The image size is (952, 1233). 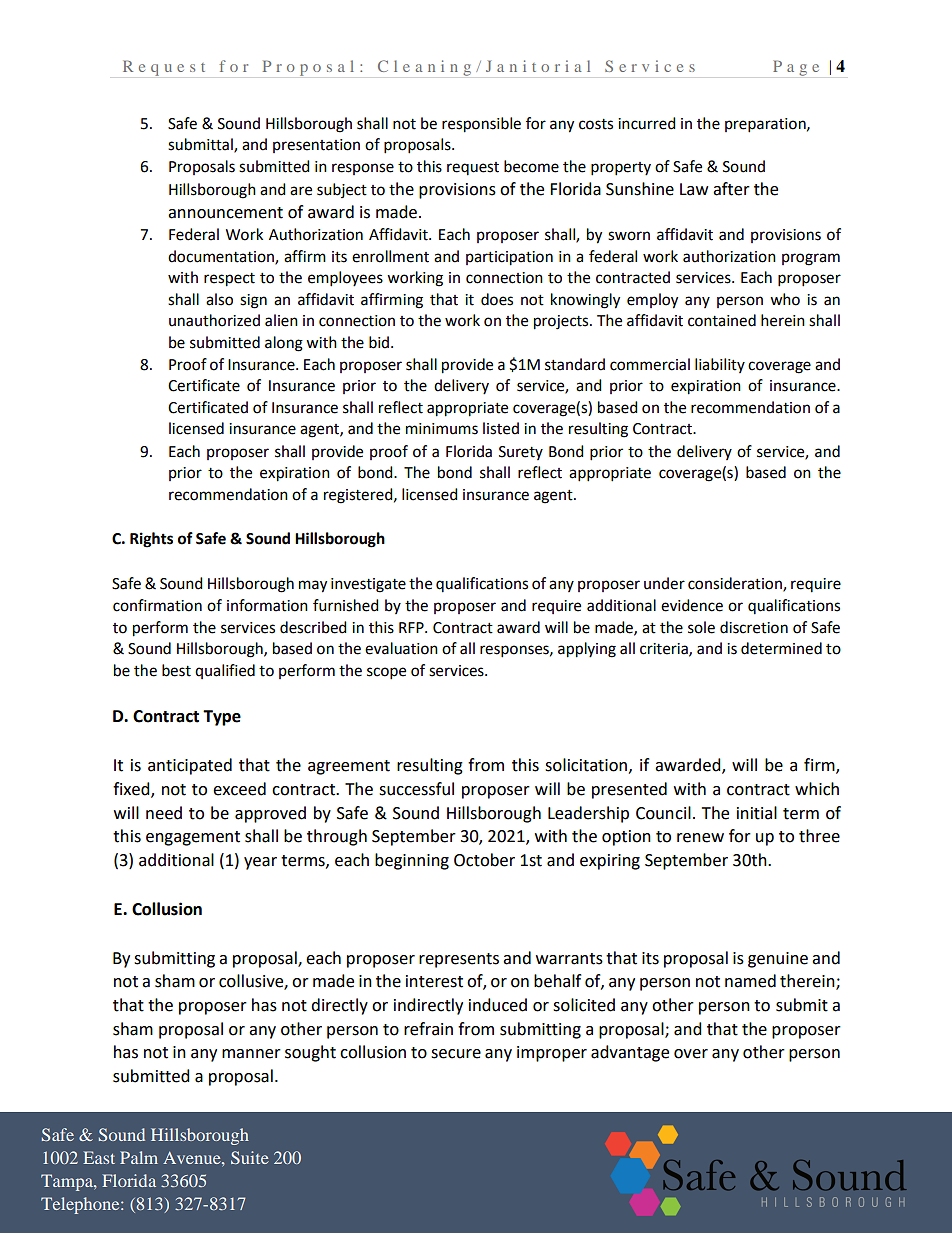 I want to click on liability, so click(x=720, y=365).
